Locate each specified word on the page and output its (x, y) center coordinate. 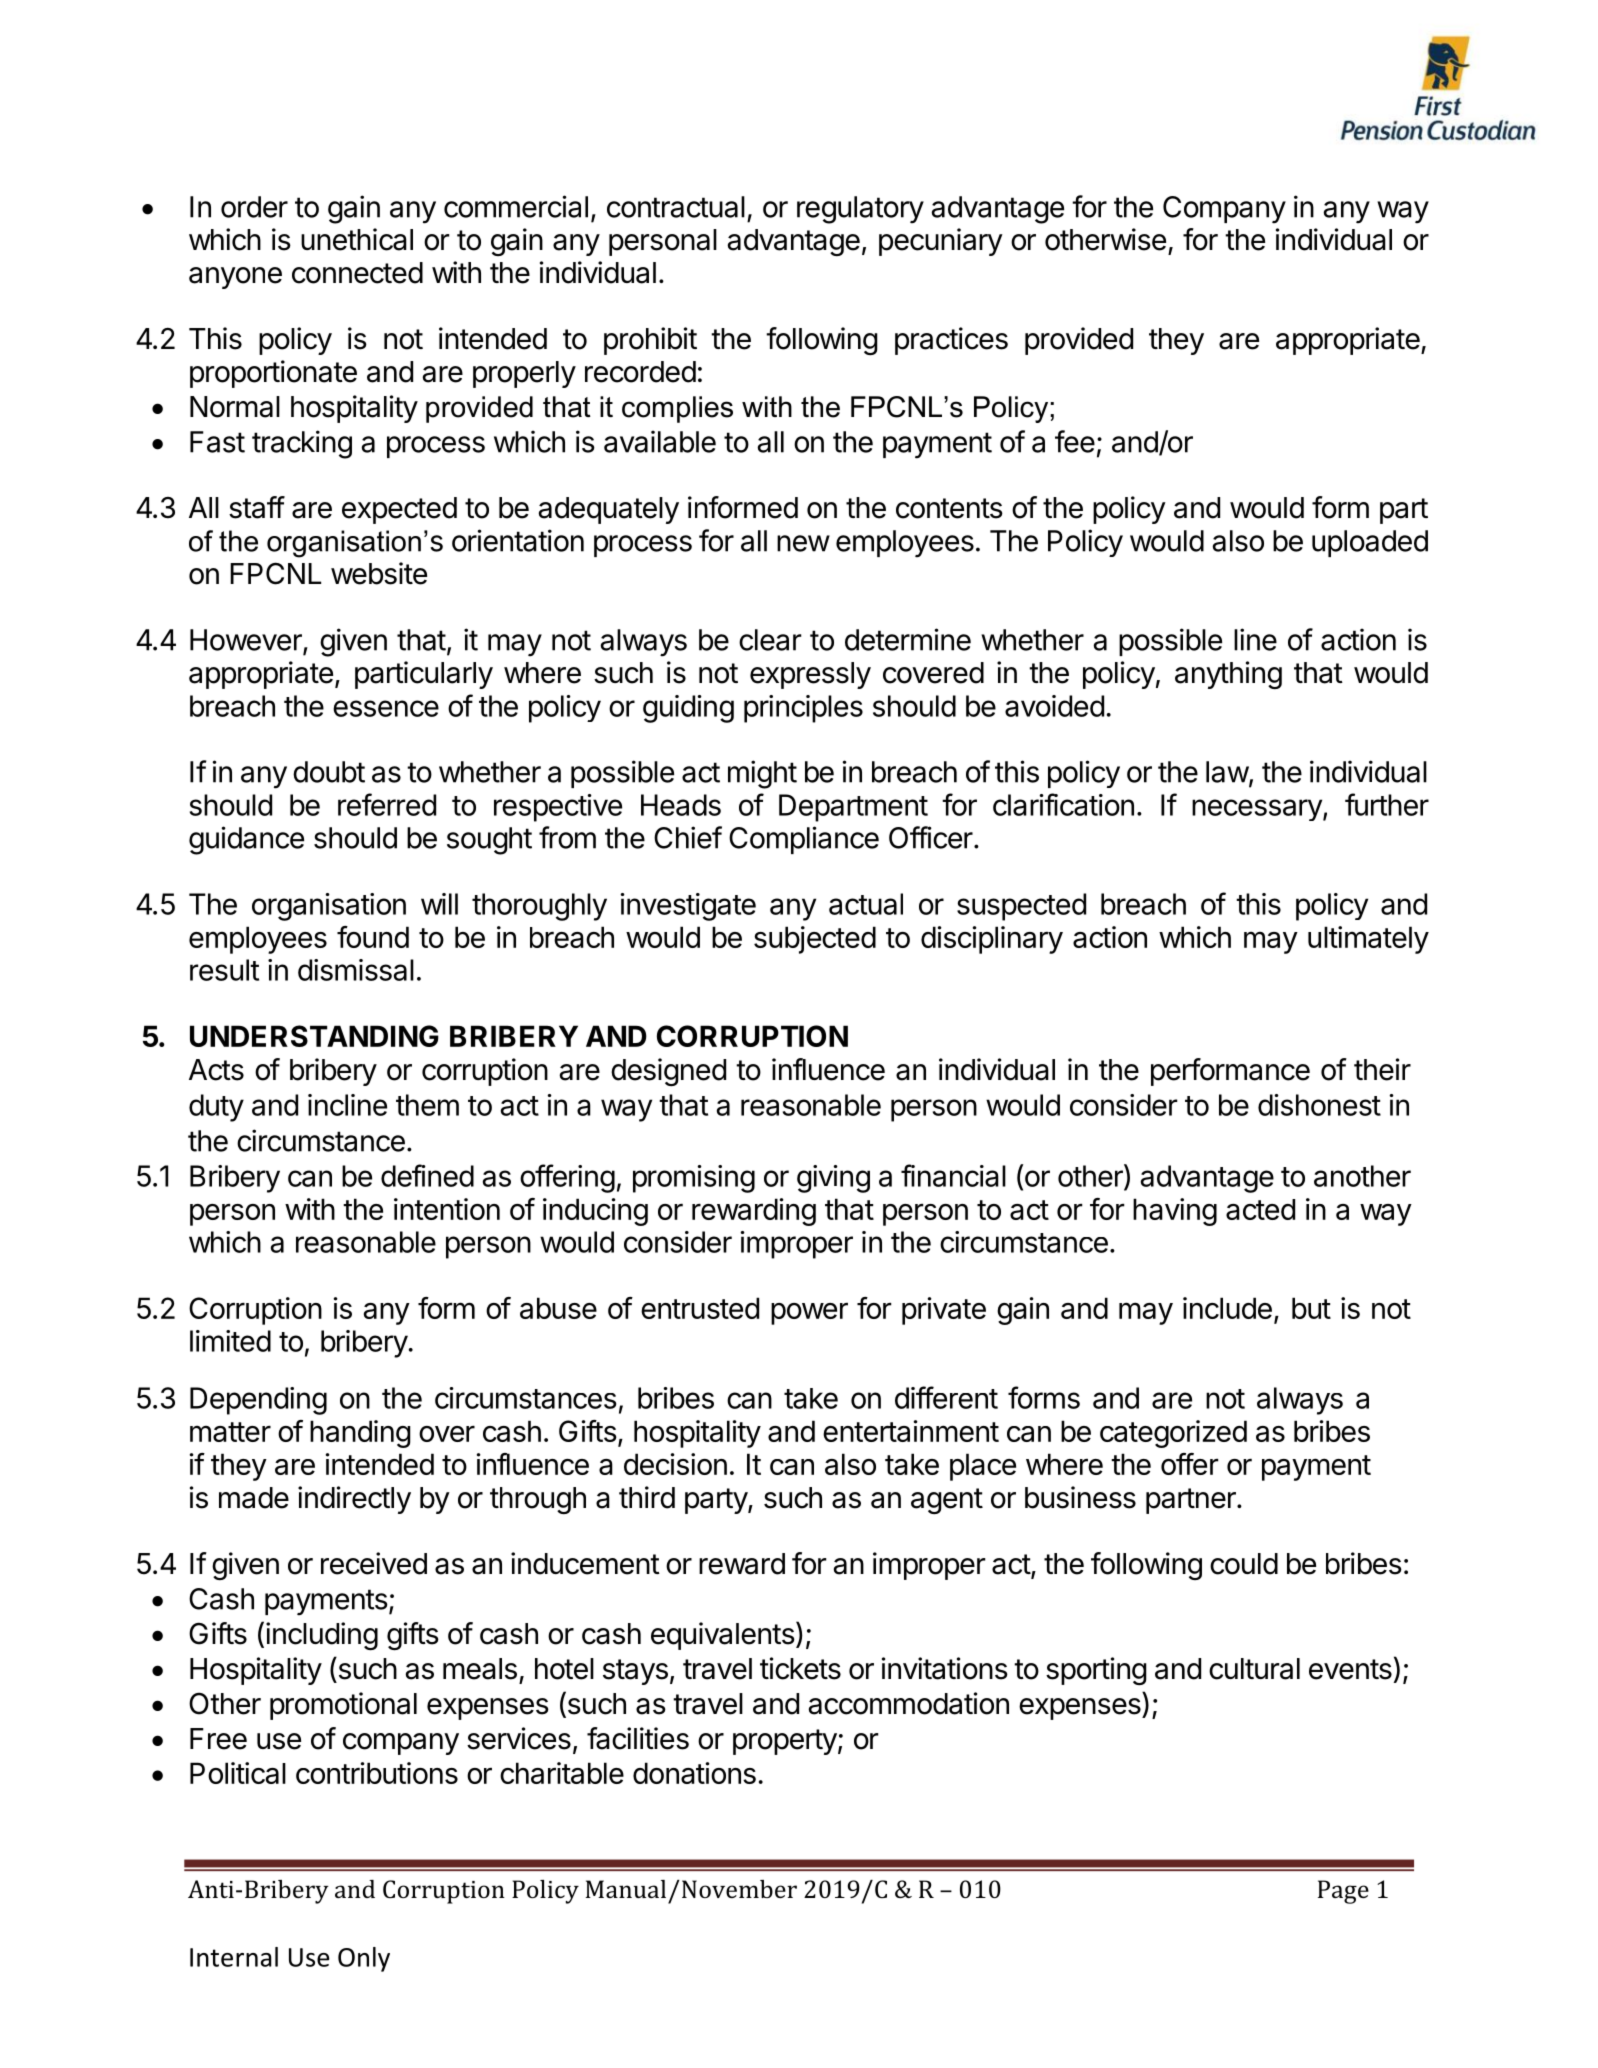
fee (1075, 441)
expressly (810, 675)
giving (833, 1179)
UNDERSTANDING (314, 1036)
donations (694, 1773)
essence (386, 708)
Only (364, 1959)
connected (357, 273)
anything (1228, 675)
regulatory (860, 210)
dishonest (1319, 1105)
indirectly (354, 1500)
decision (675, 1464)
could (1244, 1564)
